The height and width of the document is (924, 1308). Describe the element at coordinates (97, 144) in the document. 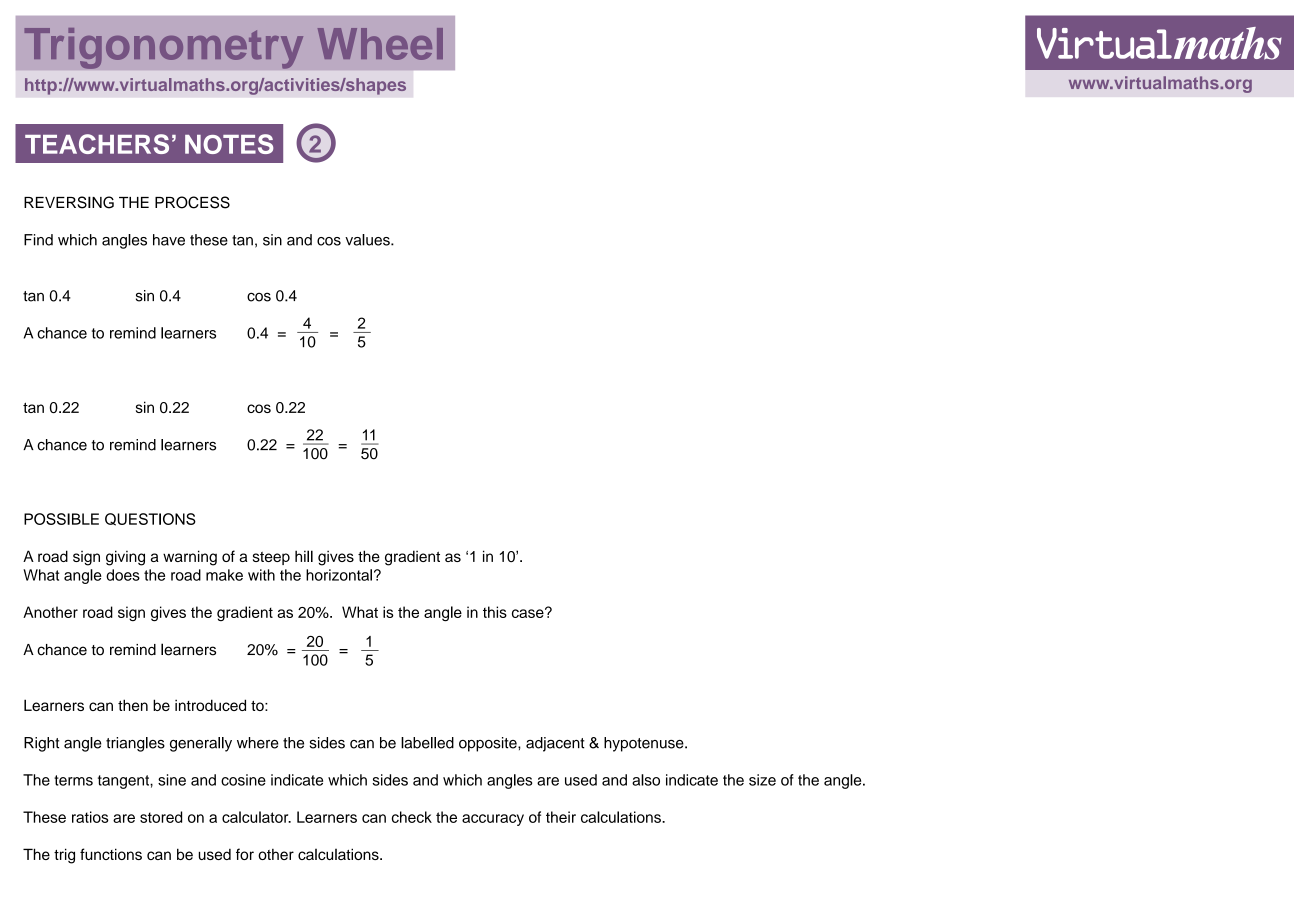

I see `TEACHERS` at that location.
